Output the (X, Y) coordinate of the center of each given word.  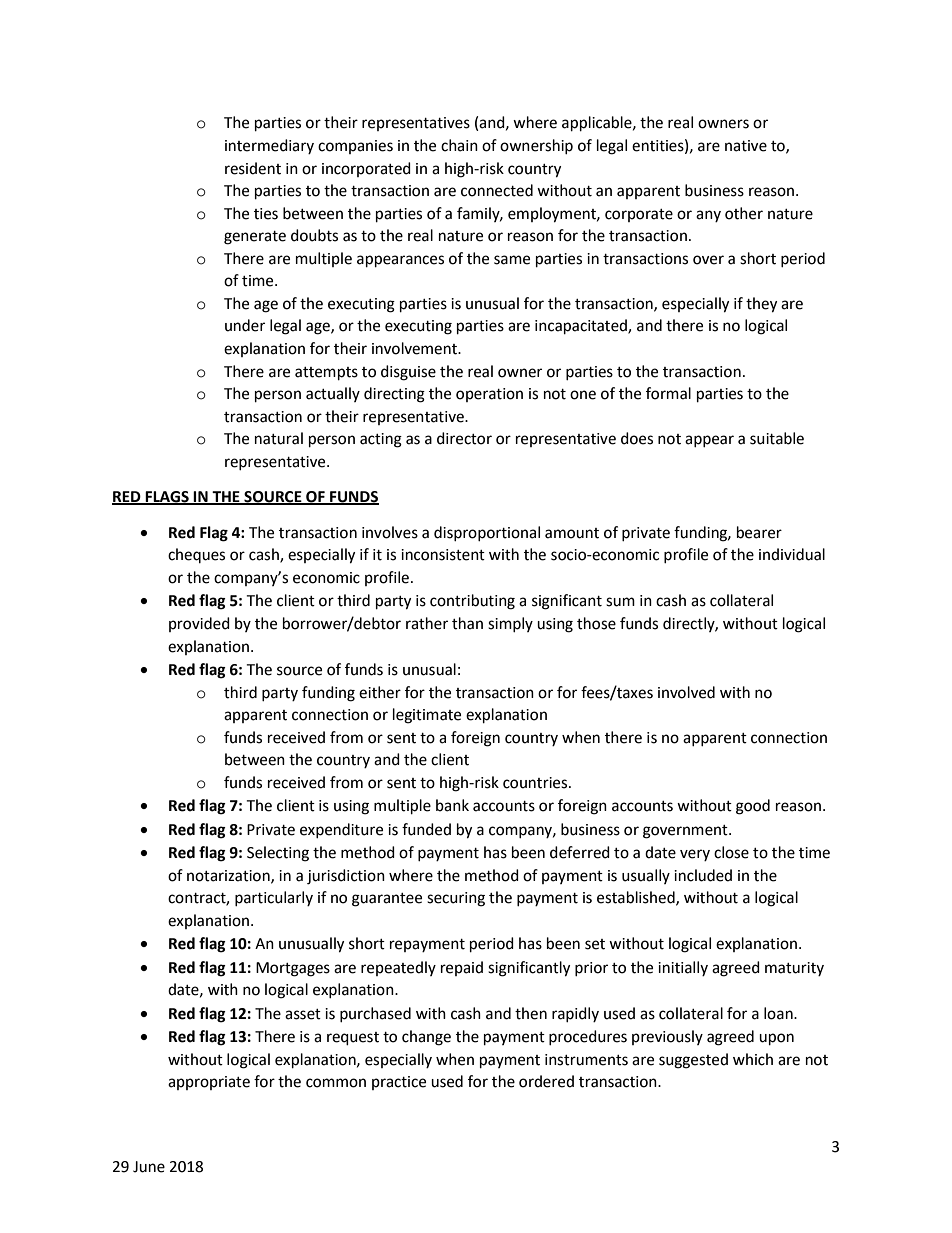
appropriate (209, 1083)
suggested (693, 1061)
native (746, 146)
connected (497, 190)
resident (253, 168)
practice (399, 1083)
